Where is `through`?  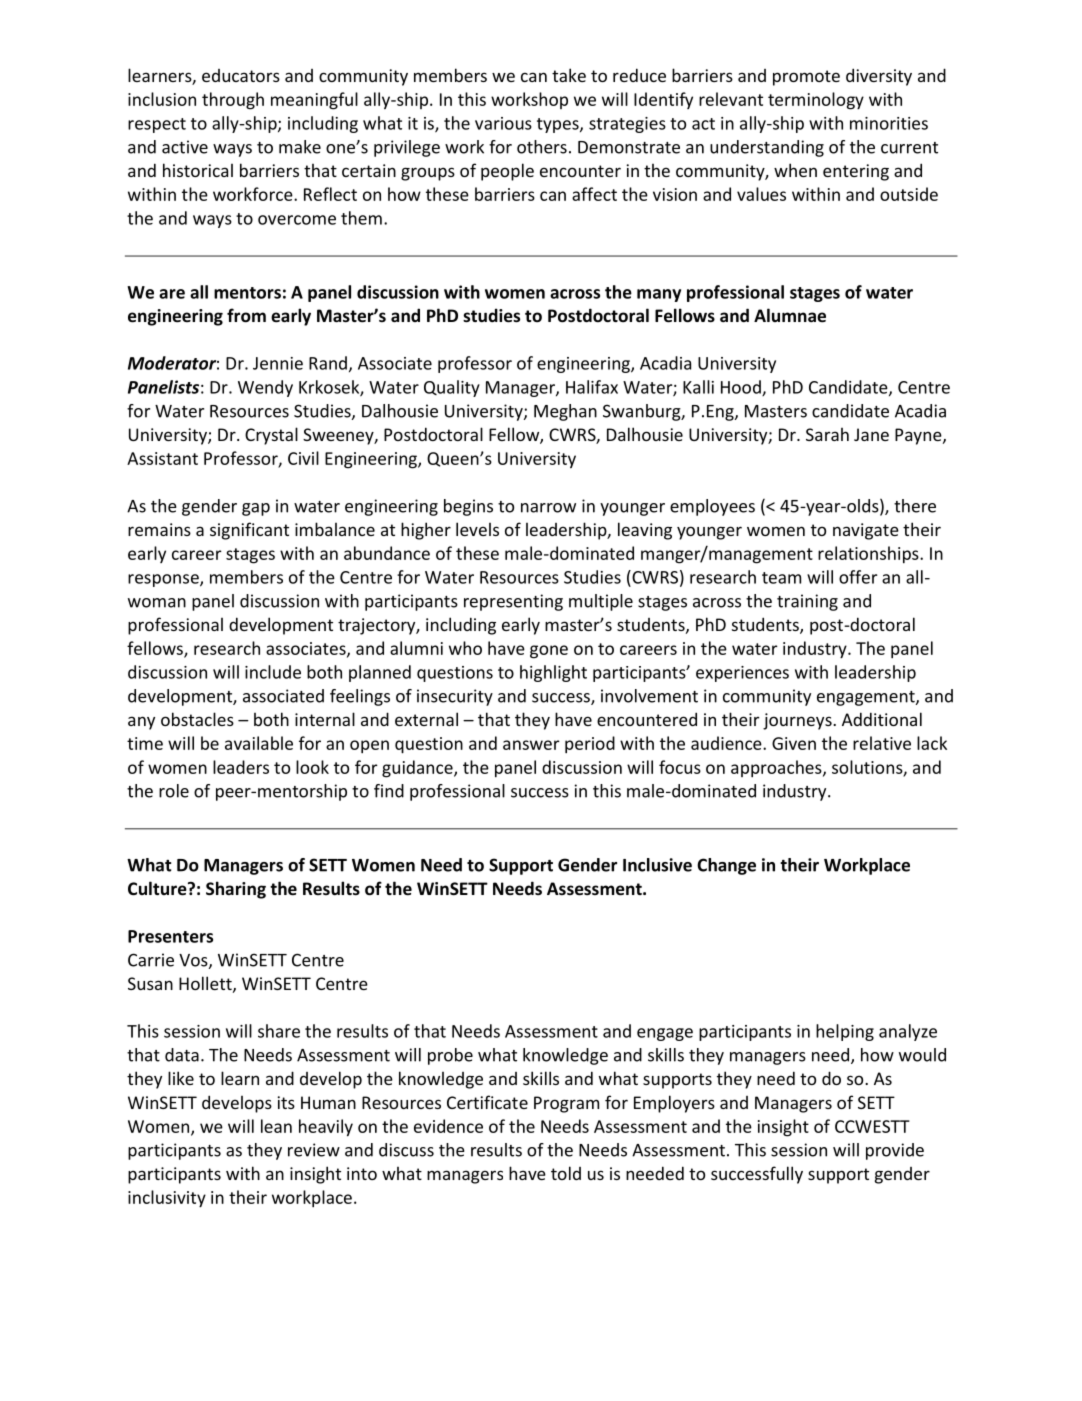
through is located at coordinates (233, 101).
